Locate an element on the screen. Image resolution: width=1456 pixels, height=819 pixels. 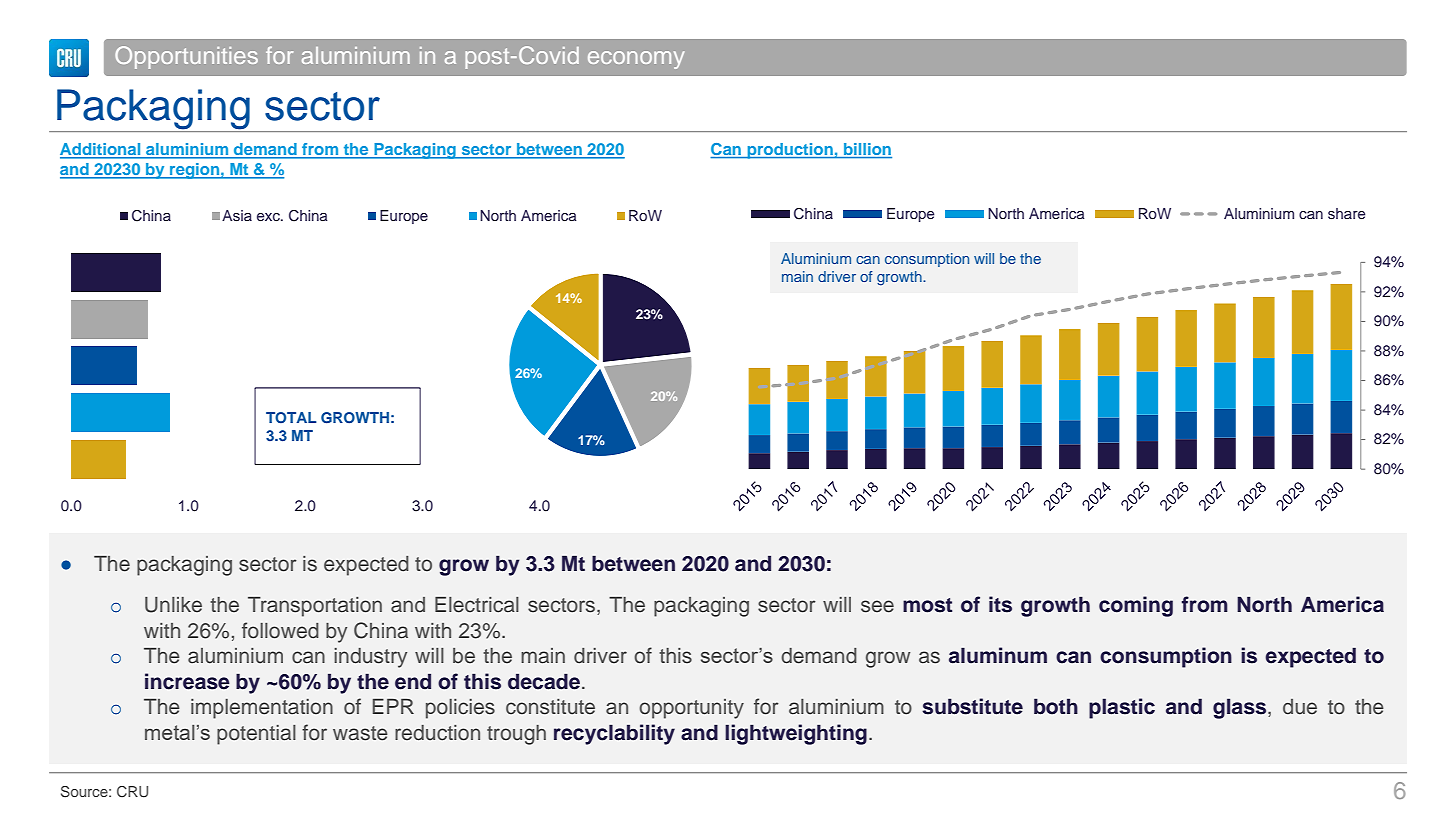
coming is located at coordinates (1136, 606).
